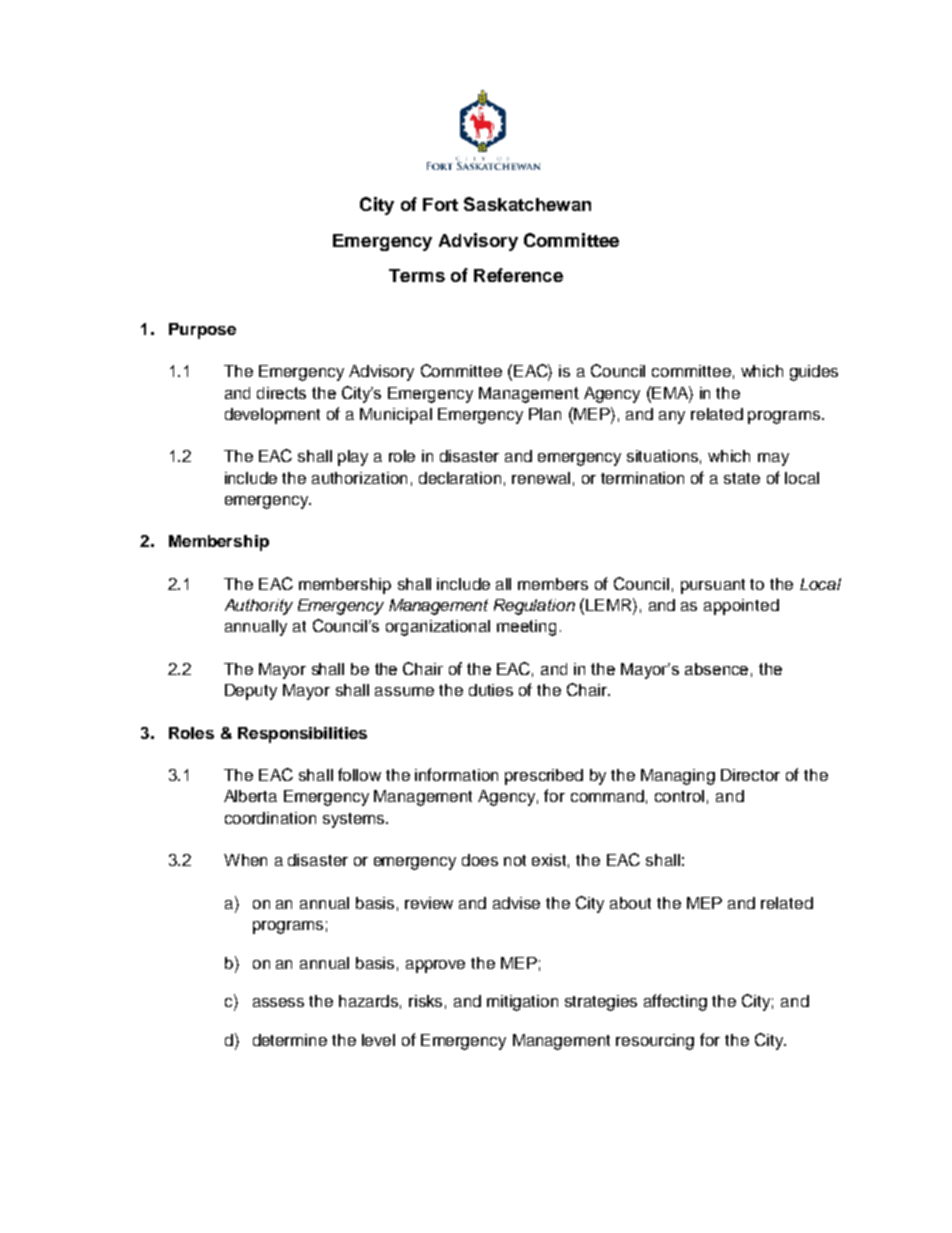  What do you see at coordinates (545, 414) in the screenshot?
I see `Plan` at bounding box center [545, 414].
